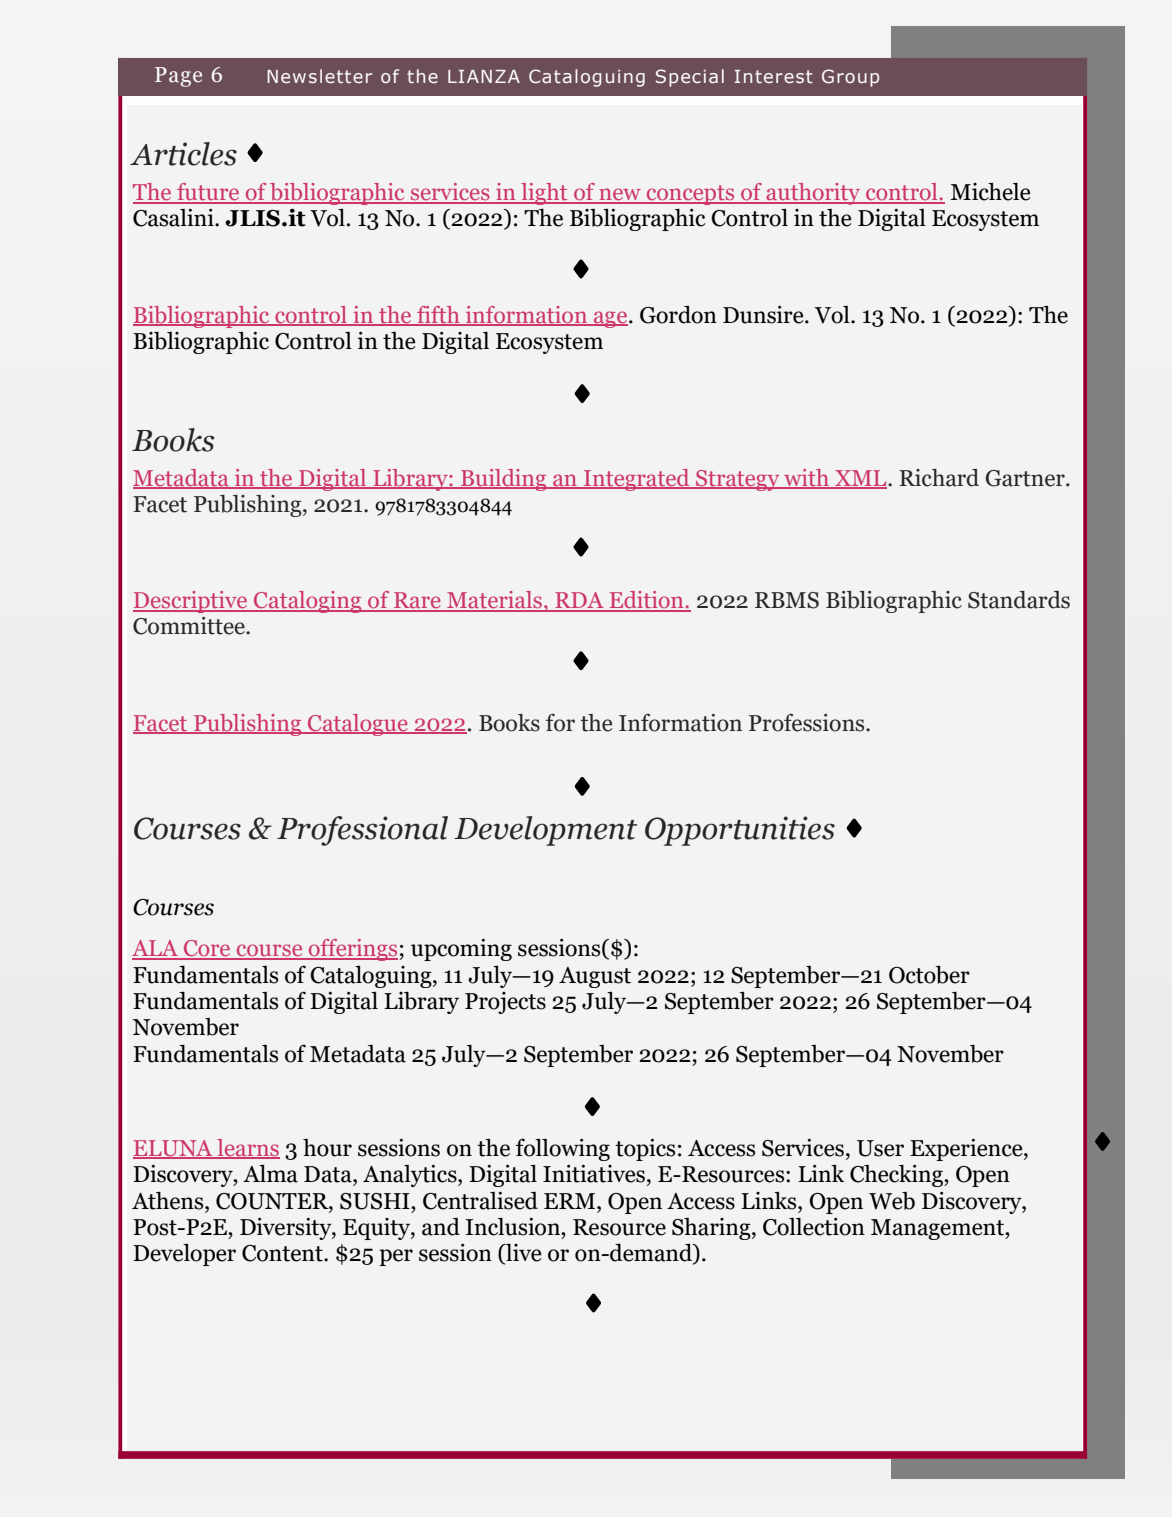 This screenshot has width=1172, height=1517. I want to click on RDA, so click(579, 601).
